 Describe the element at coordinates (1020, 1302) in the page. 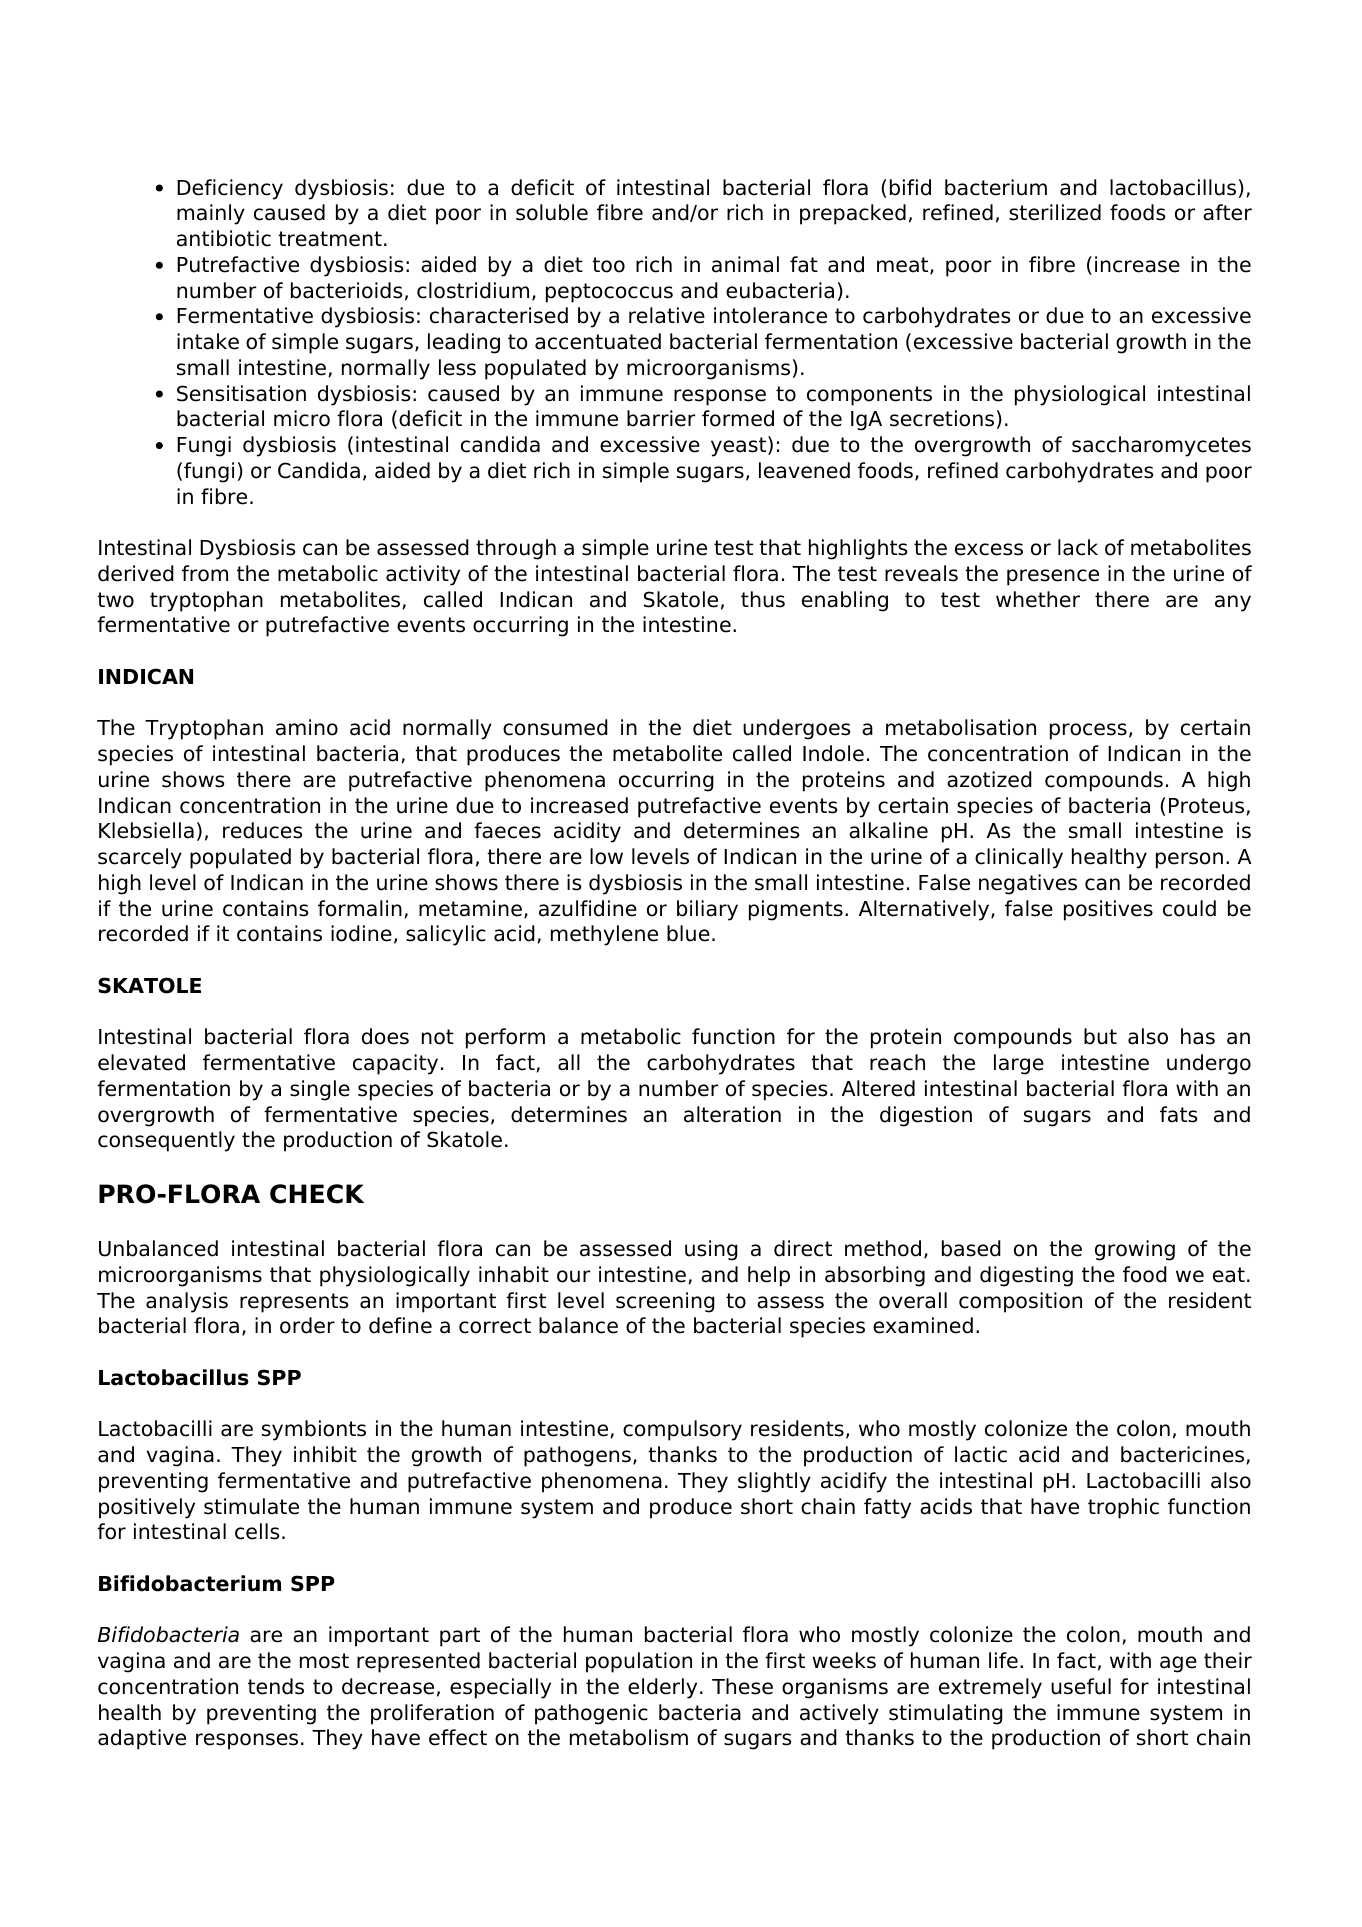

I see `composition` at that location.
